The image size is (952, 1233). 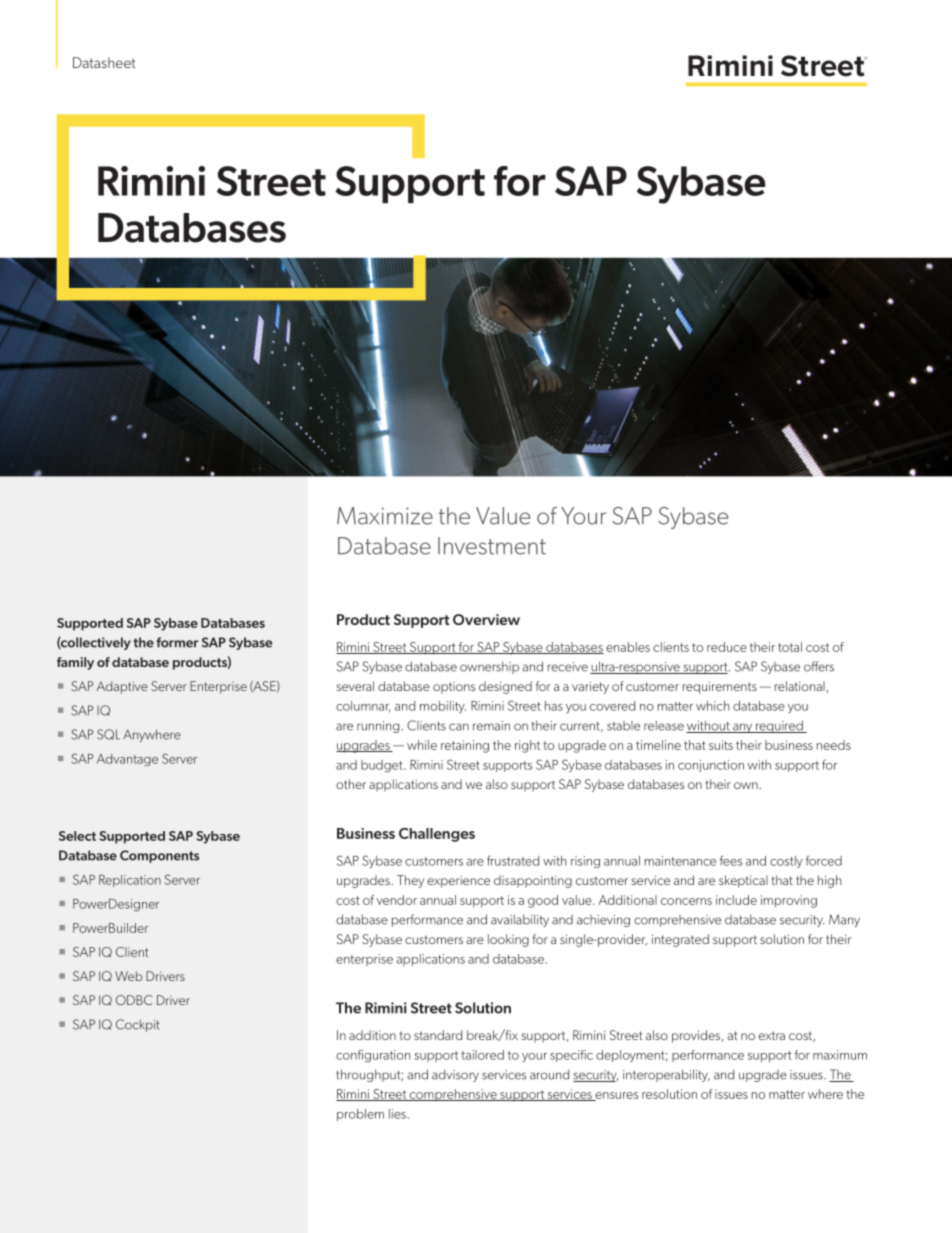 What do you see at coordinates (489, 667) in the image?
I see `ownership` at bounding box center [489, 667].
